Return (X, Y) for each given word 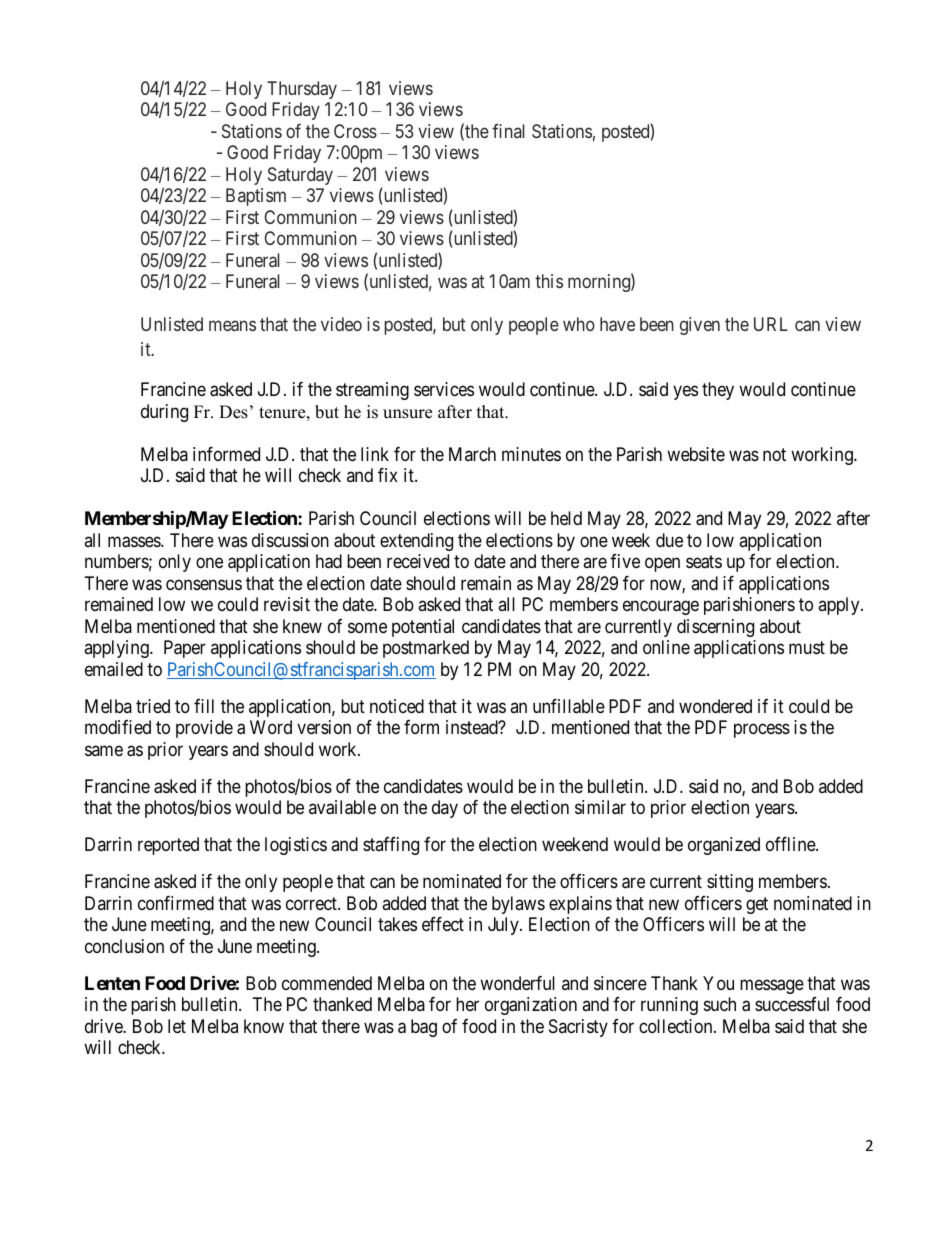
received (418, 561)
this (549, 281)
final (508, 131)
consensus (204, 584)
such (720, 1004)
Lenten (112, 983)
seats (704, 562)
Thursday (302, 90)
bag (424, 1028)
